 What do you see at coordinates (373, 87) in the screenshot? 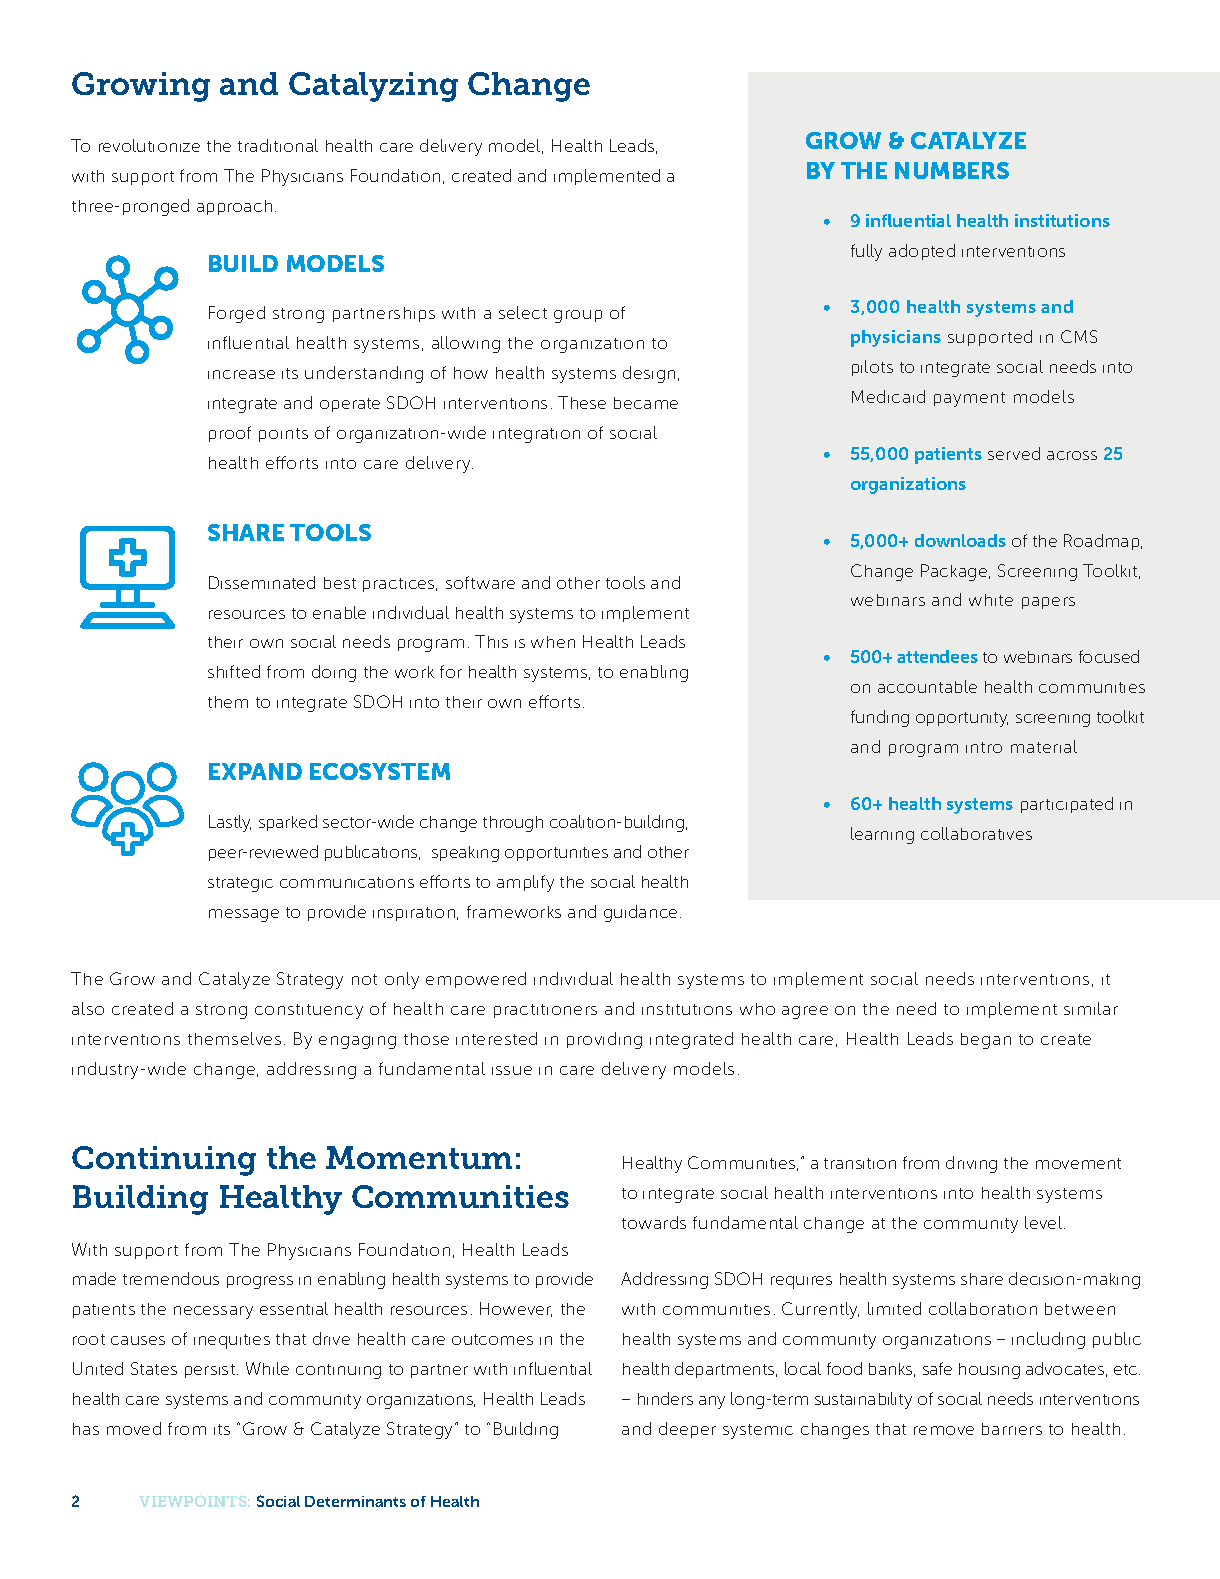
I see `Catalyzing` at bounding box center [373, 87].
